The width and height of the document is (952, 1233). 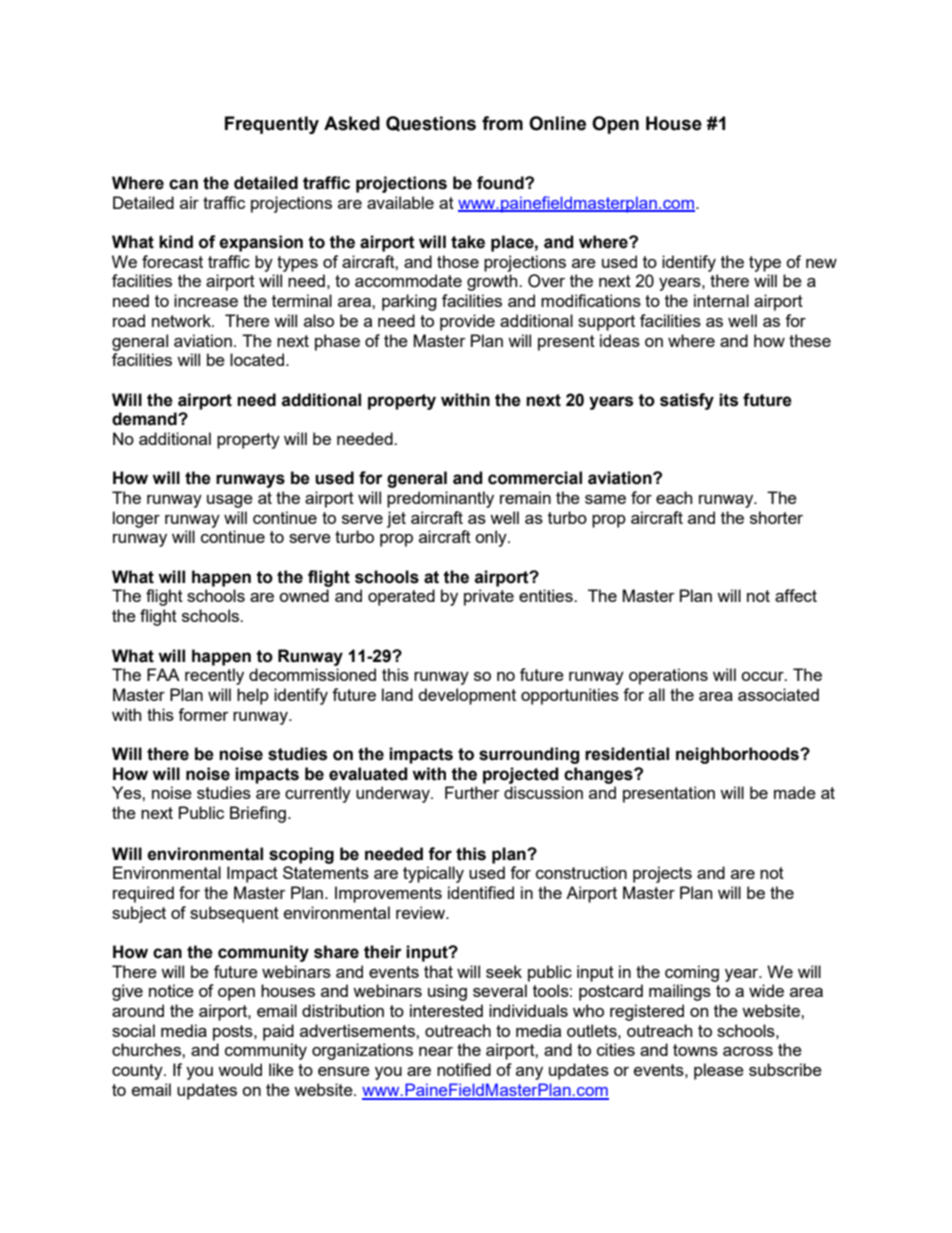 What do you see at coordinates (489, 597) in the document?
I see `private` at bounding box center [489, 597].
